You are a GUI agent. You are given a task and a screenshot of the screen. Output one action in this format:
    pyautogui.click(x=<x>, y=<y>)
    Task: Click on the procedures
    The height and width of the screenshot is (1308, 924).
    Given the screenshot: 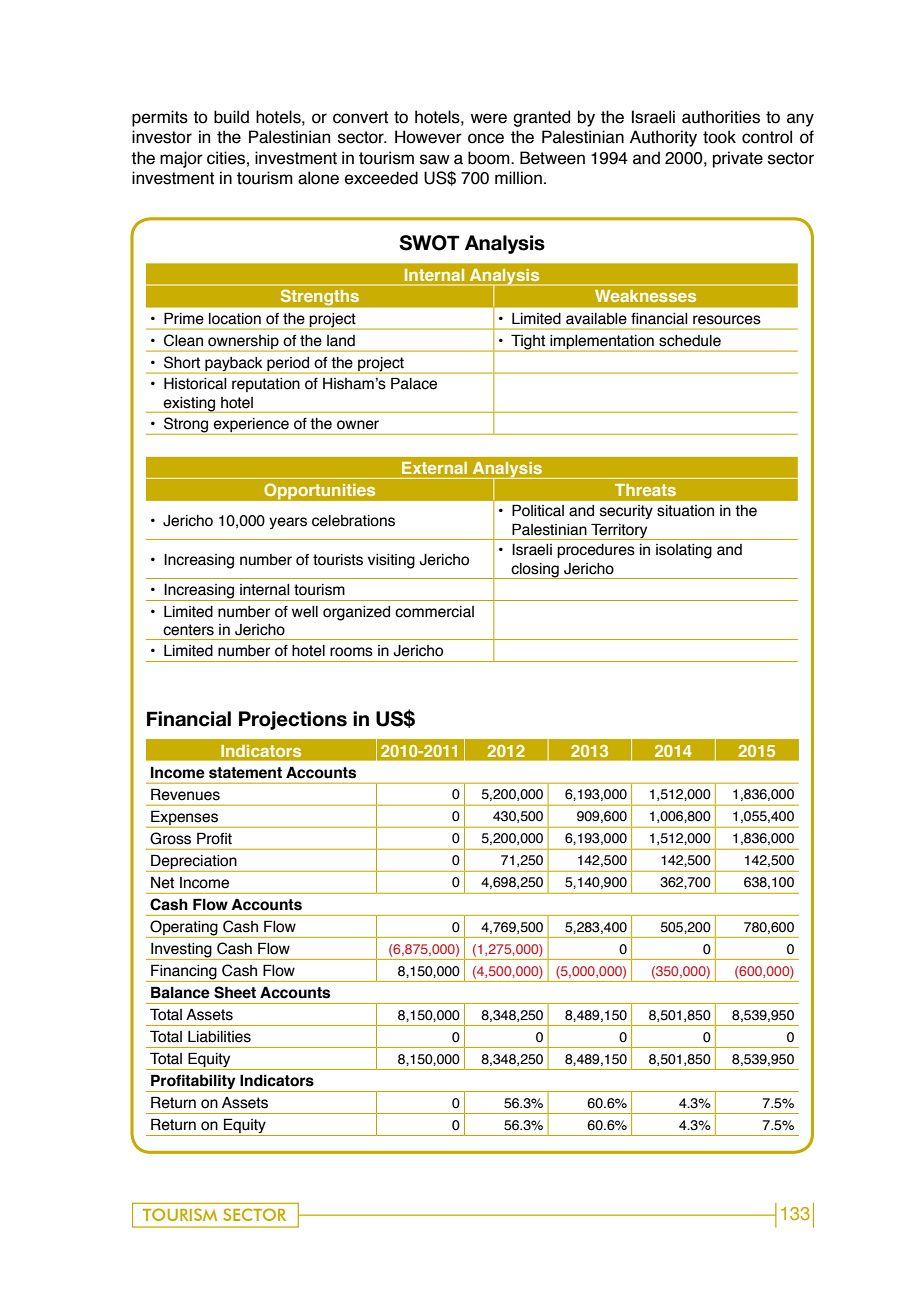 What is the action you would take?
    pyautogui.click(x=596, y=551)
